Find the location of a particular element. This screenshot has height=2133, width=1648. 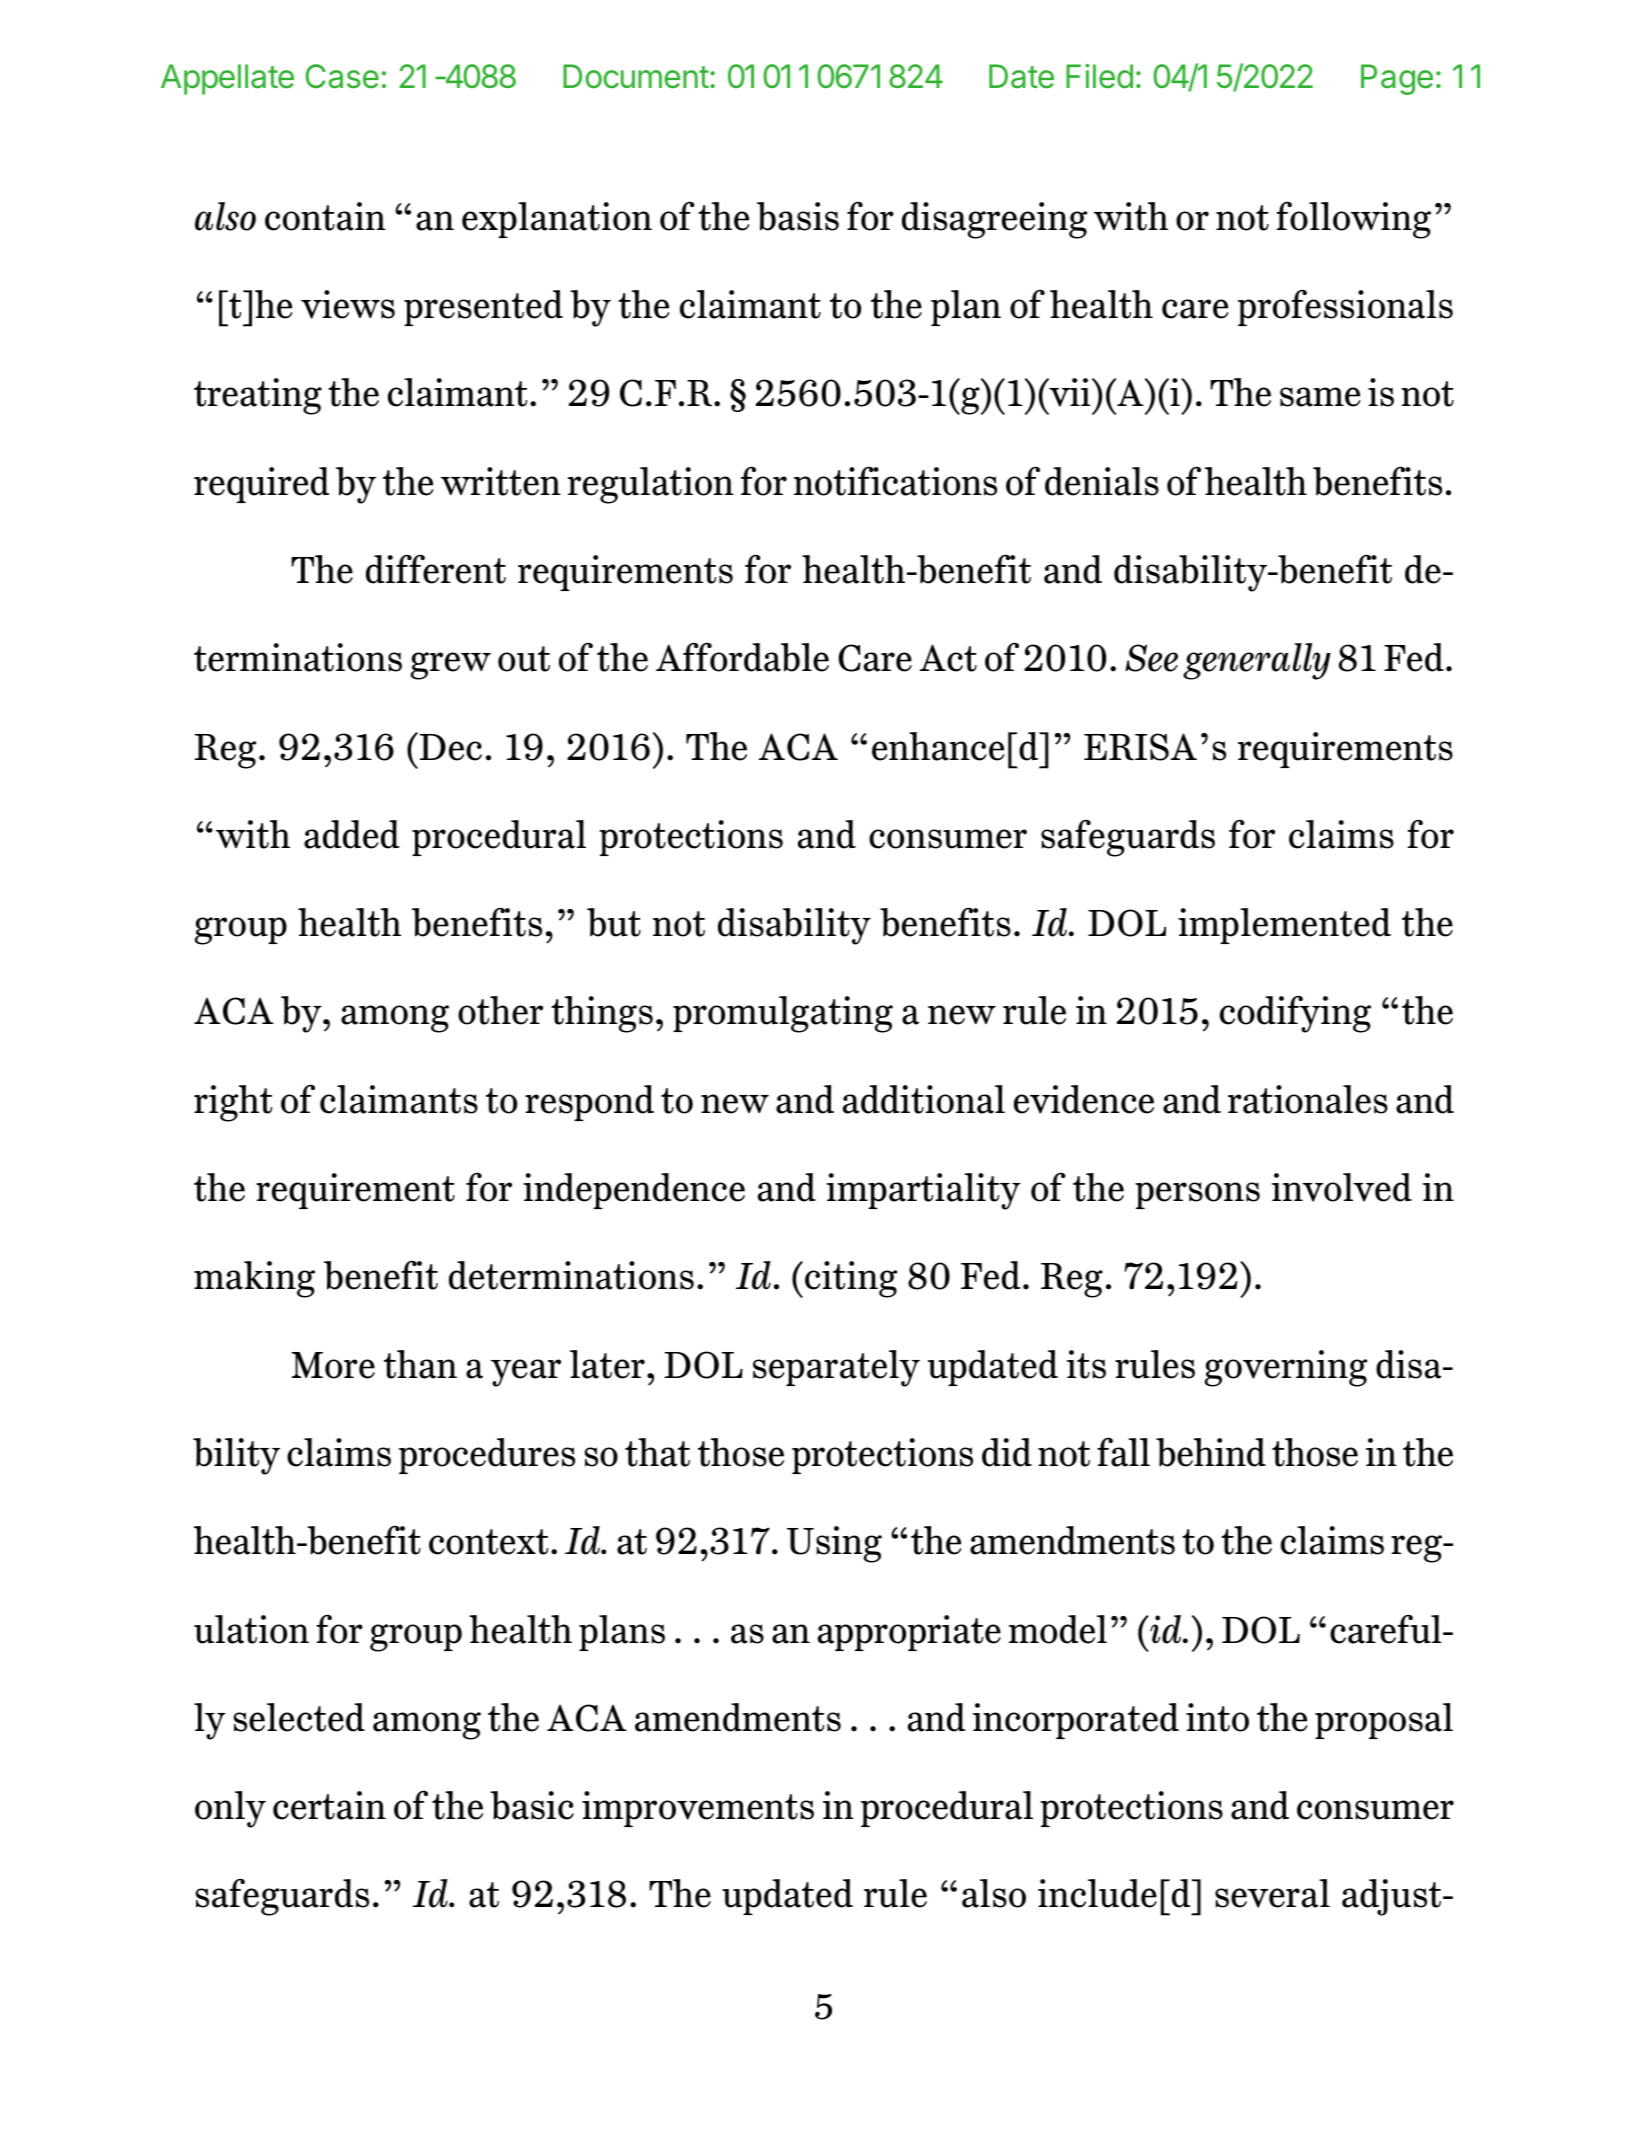

Dec is located at coordinates (451, 747).
